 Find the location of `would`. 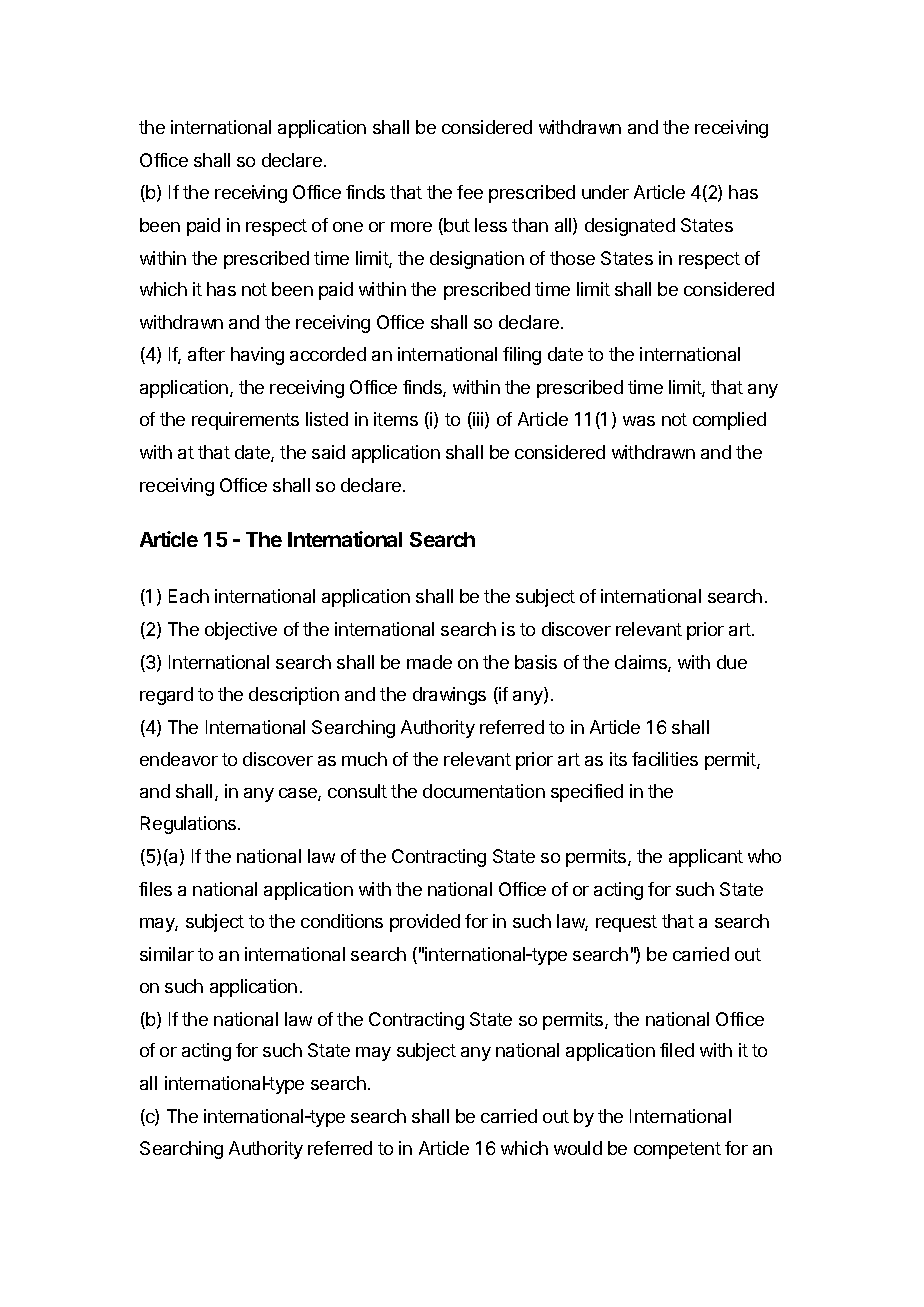

would is located at coordinates (578, 1148).
